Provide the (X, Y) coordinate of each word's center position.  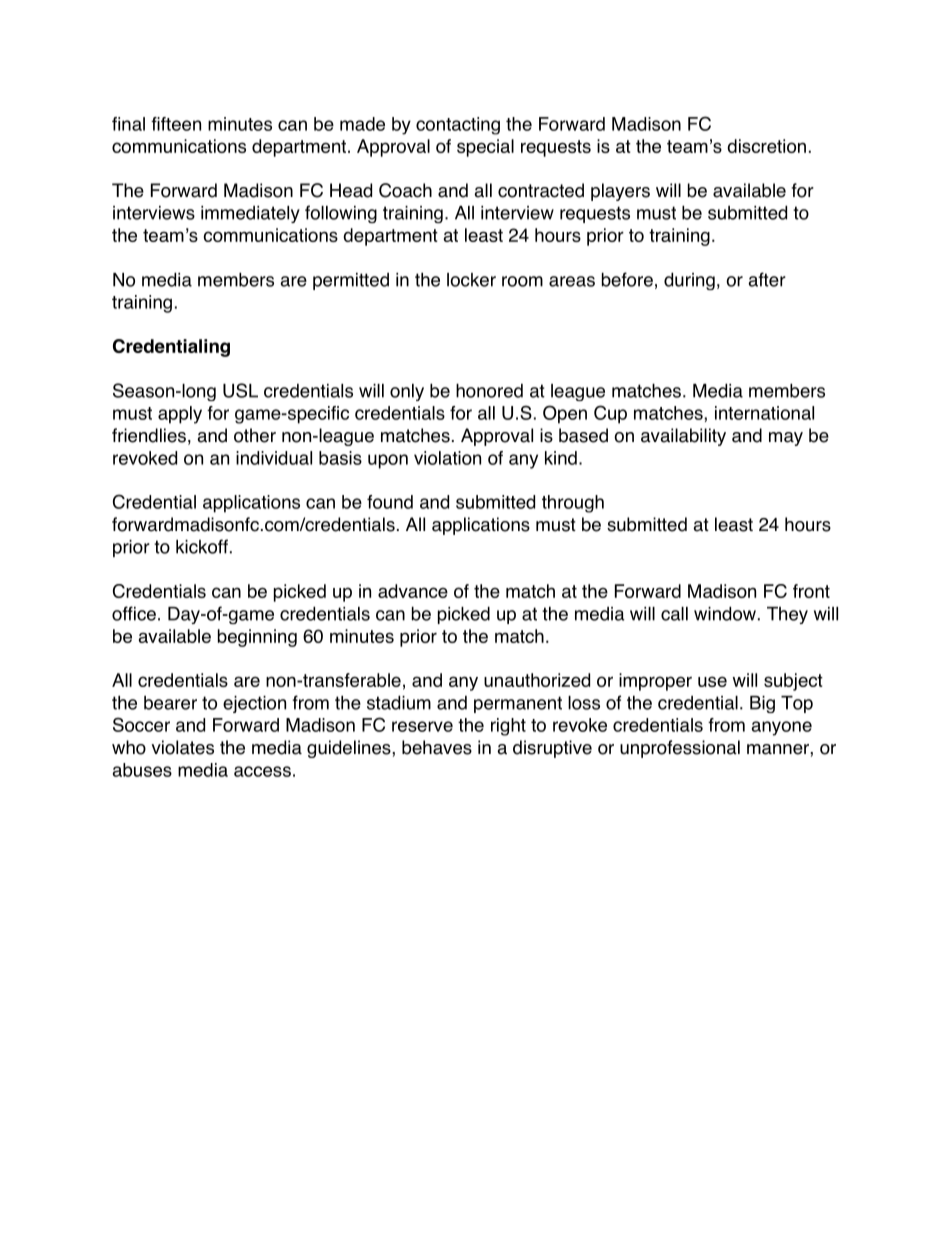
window (725, 613)
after (767, 279)
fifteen (176, 124)
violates (182, 747)
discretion (766, 146)
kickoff (202, 546)
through (573, 504)
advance (413, 591)
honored (489, 390)
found (390, 502)
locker (471, 280)
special (485, 148)
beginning (257, 638)
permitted (351, 281)
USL (240, 390)
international (764, 413)
